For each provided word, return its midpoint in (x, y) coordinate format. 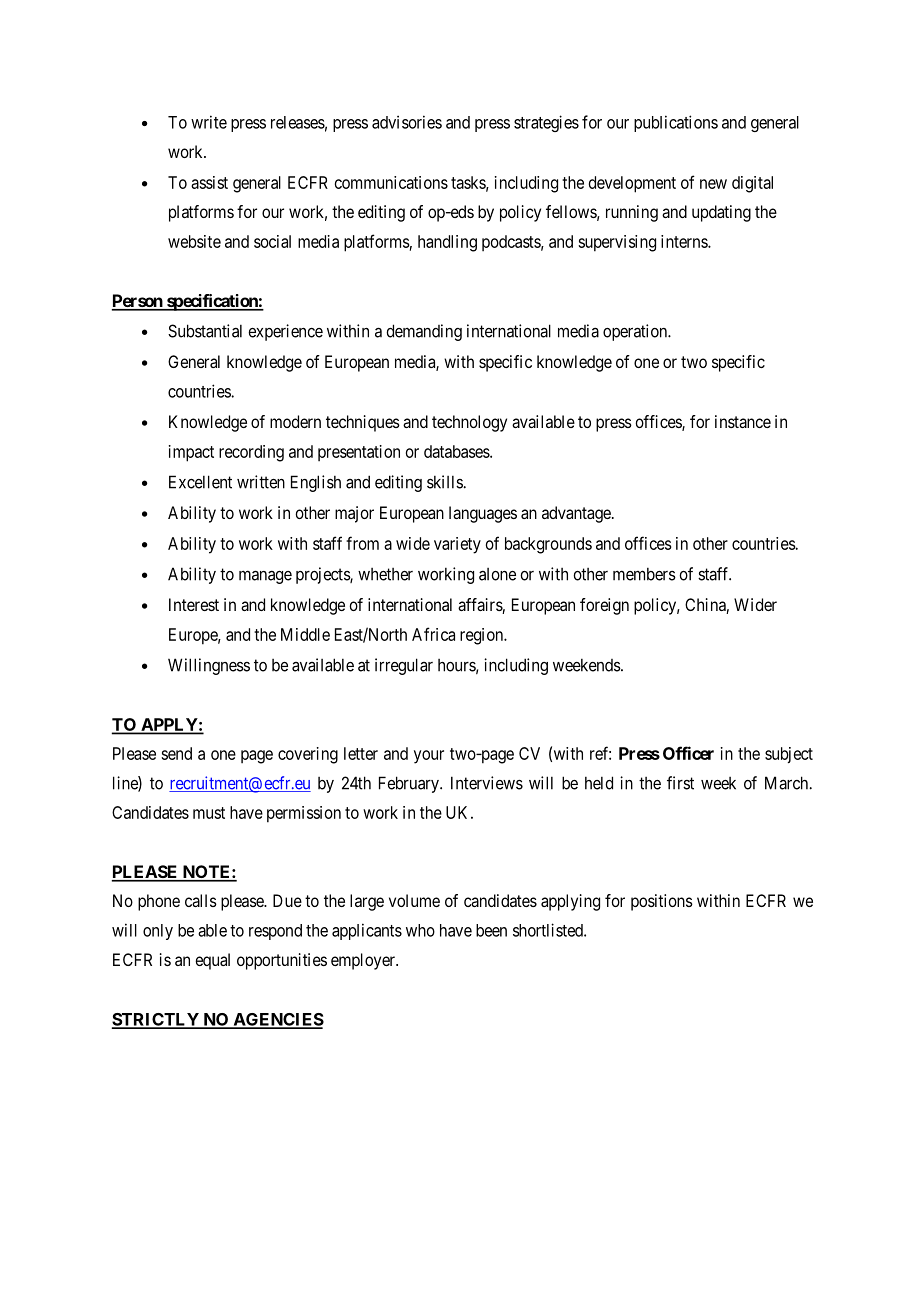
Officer (688, 753)
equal (212, 961)
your (429, 757)
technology (469, 423)
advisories (407, 122)
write (209, 122)
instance (743, 421)
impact (191, 453)
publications (676, 123)
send (176, 753)
